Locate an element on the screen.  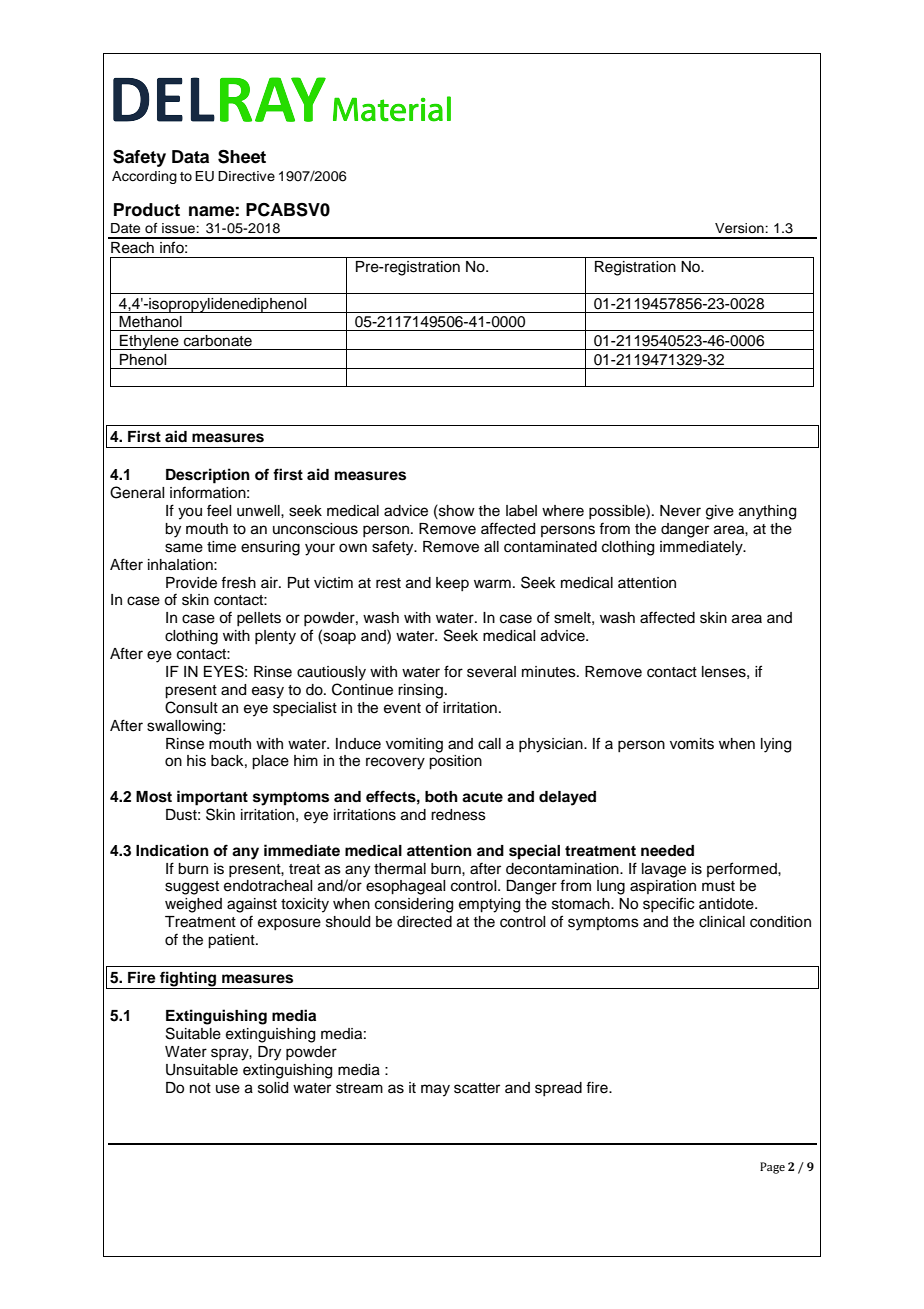
vomits is located at coordinates (692, 744).
